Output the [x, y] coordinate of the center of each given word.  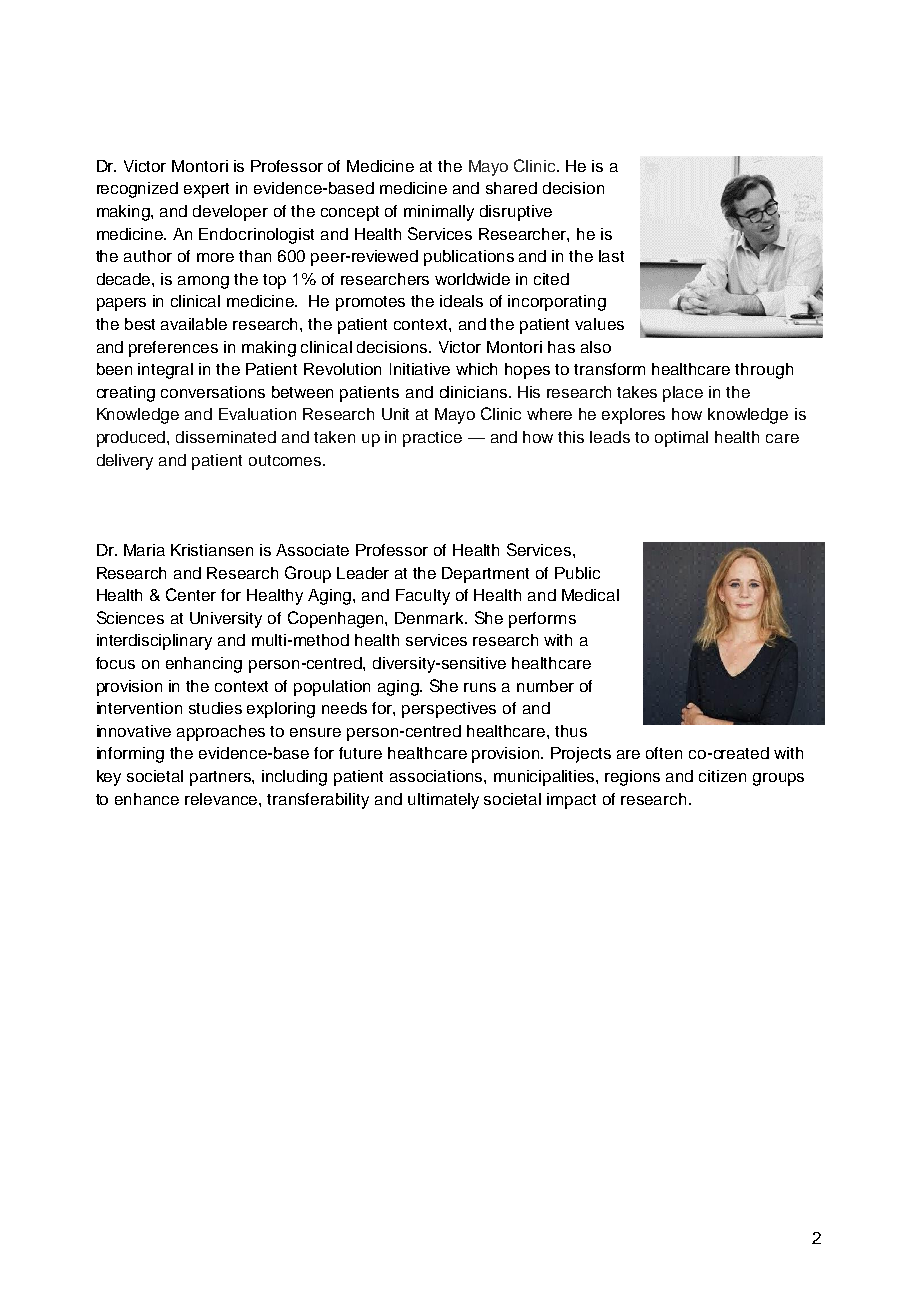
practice [432, 439]
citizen [722, 776]
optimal [681, 439]
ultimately [443, 801]
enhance [147, 799]
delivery [125, 462]
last [611, 256]
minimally [439, 213]
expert [206, 190]
